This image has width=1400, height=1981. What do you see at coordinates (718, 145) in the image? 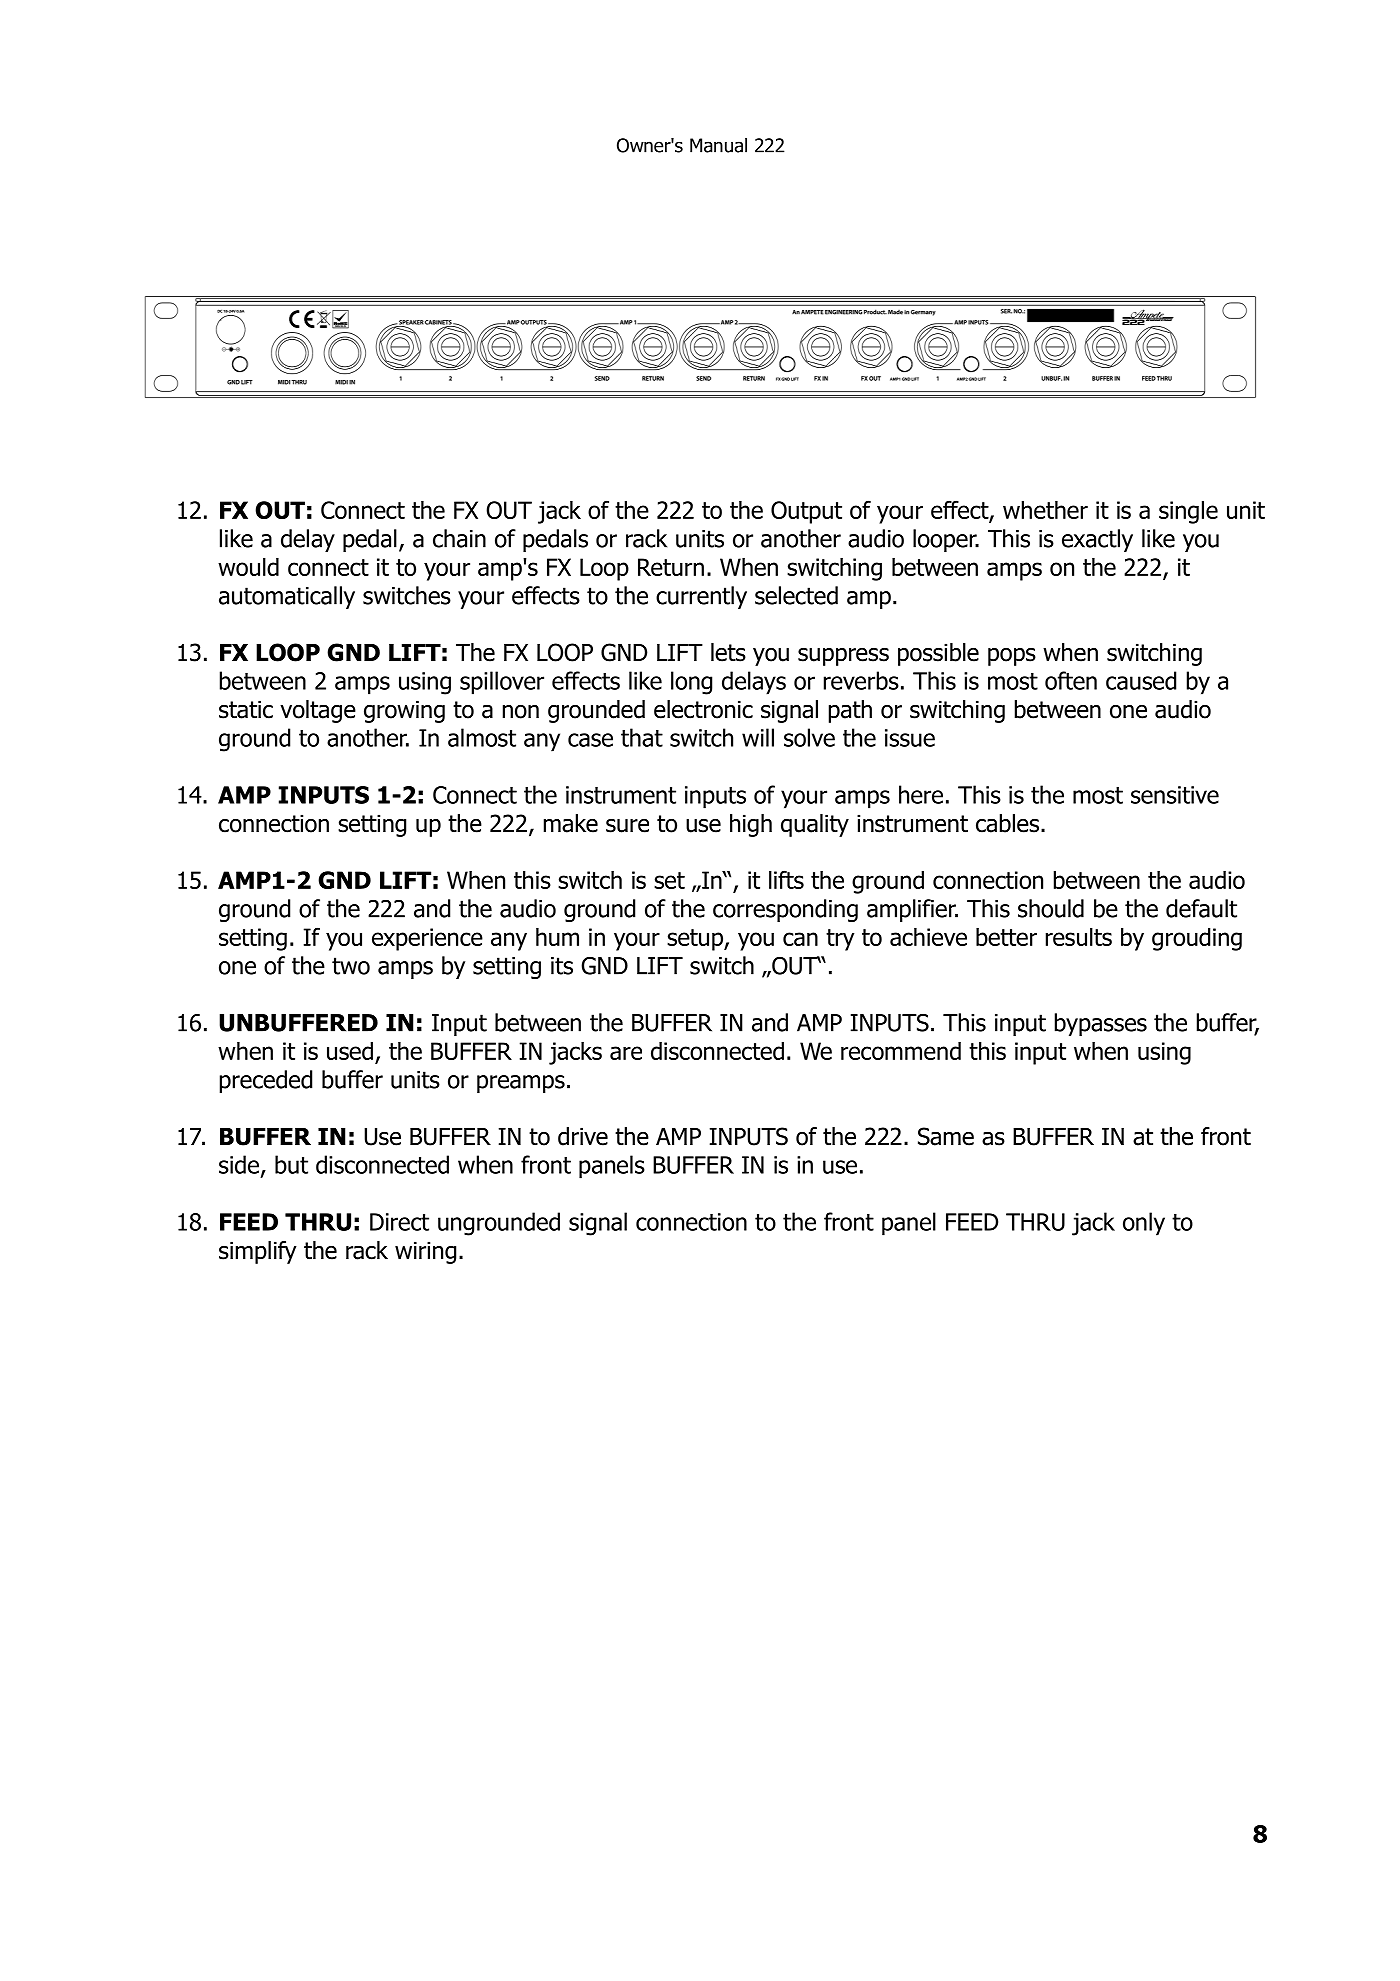
I see `Manual` at bounding box center [718, 145].
